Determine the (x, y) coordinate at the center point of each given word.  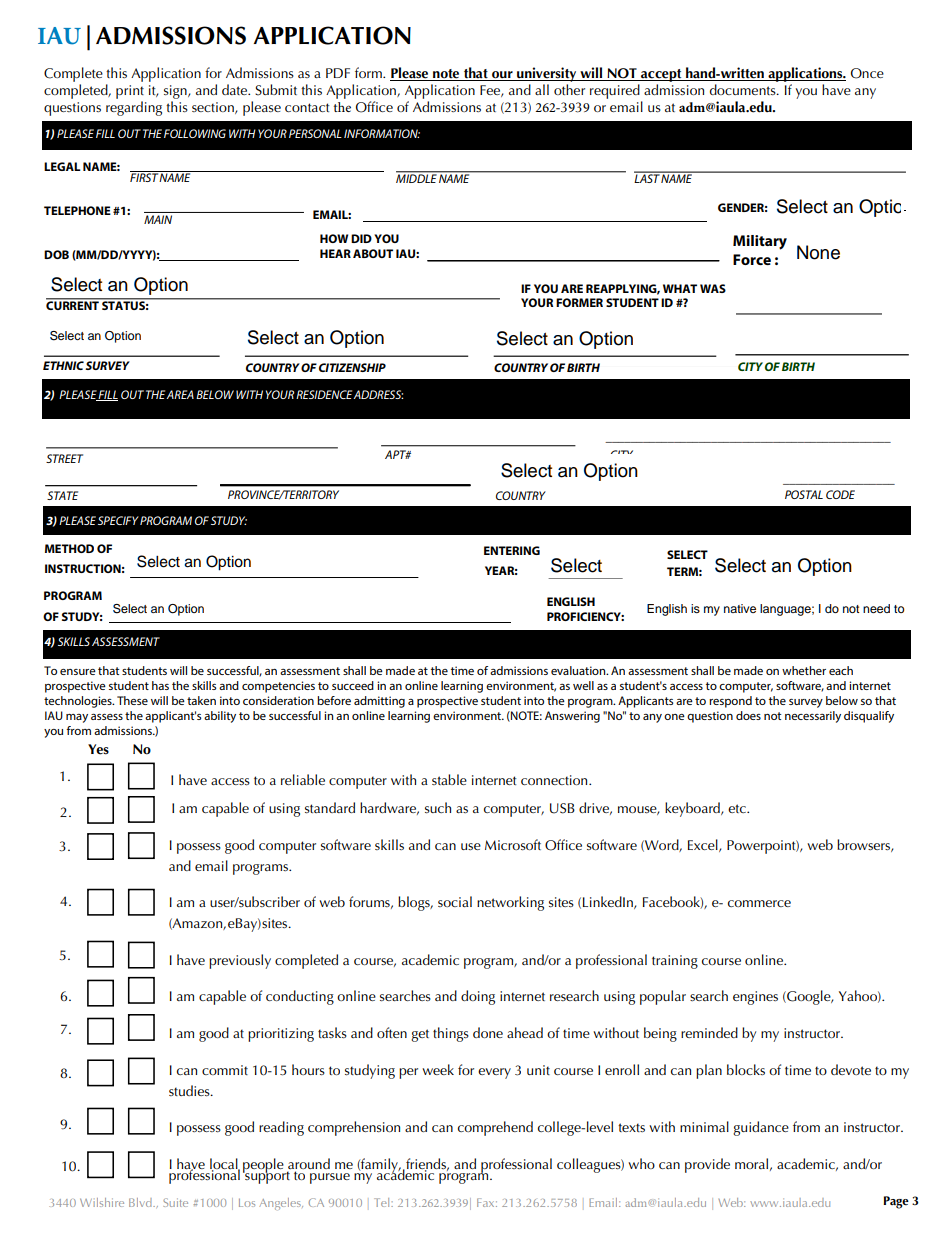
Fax (487, 1202)
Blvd (141, 1202)
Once (867, 73)
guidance (761, 1128)
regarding (134, 108)
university (547, 74)
